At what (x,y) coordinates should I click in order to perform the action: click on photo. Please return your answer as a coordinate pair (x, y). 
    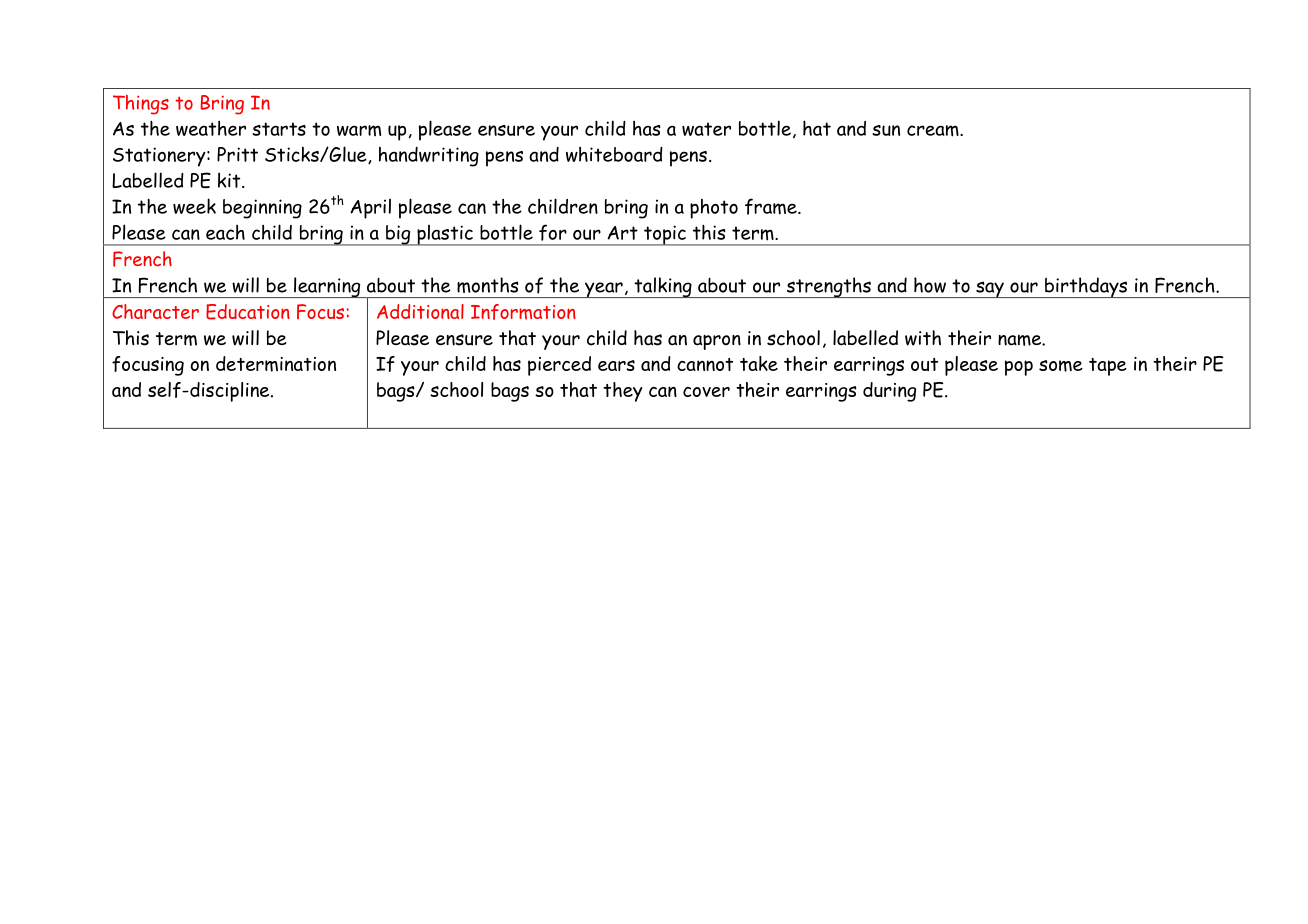
    Looking at the image, I should click on (714, 209).
